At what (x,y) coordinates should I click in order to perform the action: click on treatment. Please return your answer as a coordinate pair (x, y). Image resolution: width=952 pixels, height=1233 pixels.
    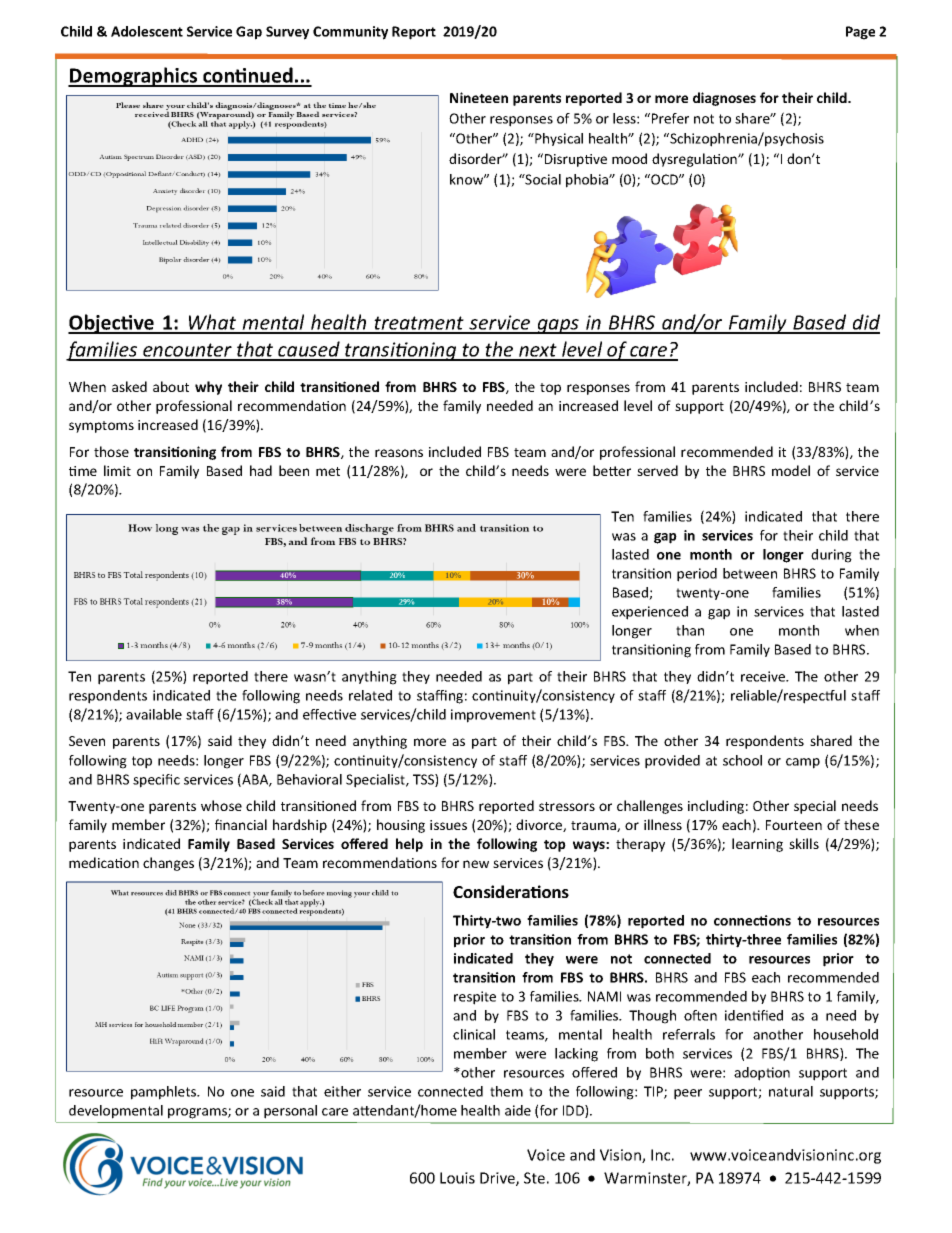
    Looking at the image, I should click on (419, 324).
